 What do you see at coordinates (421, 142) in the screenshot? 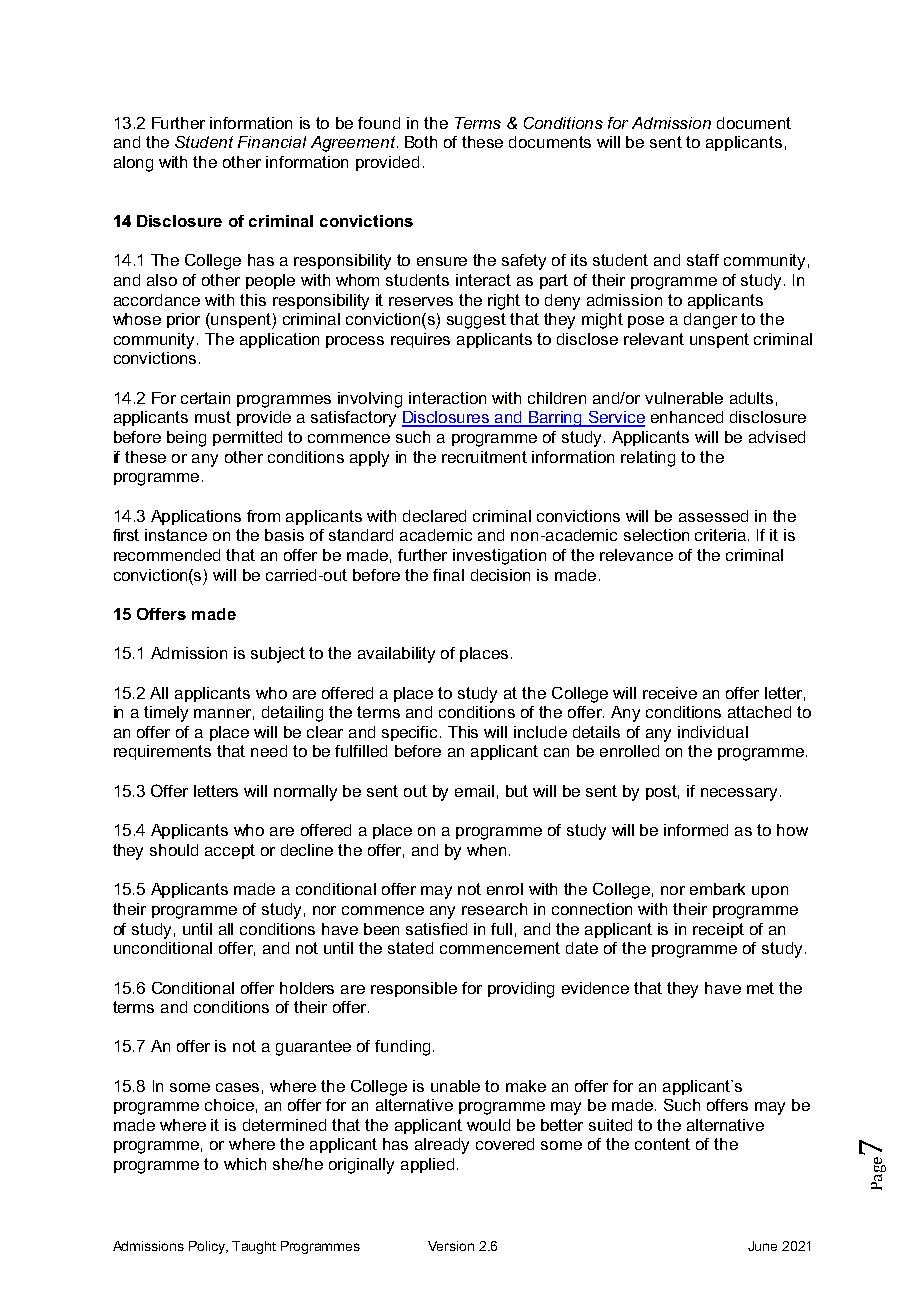
I see `Both` at bounding box center [421, 142].
